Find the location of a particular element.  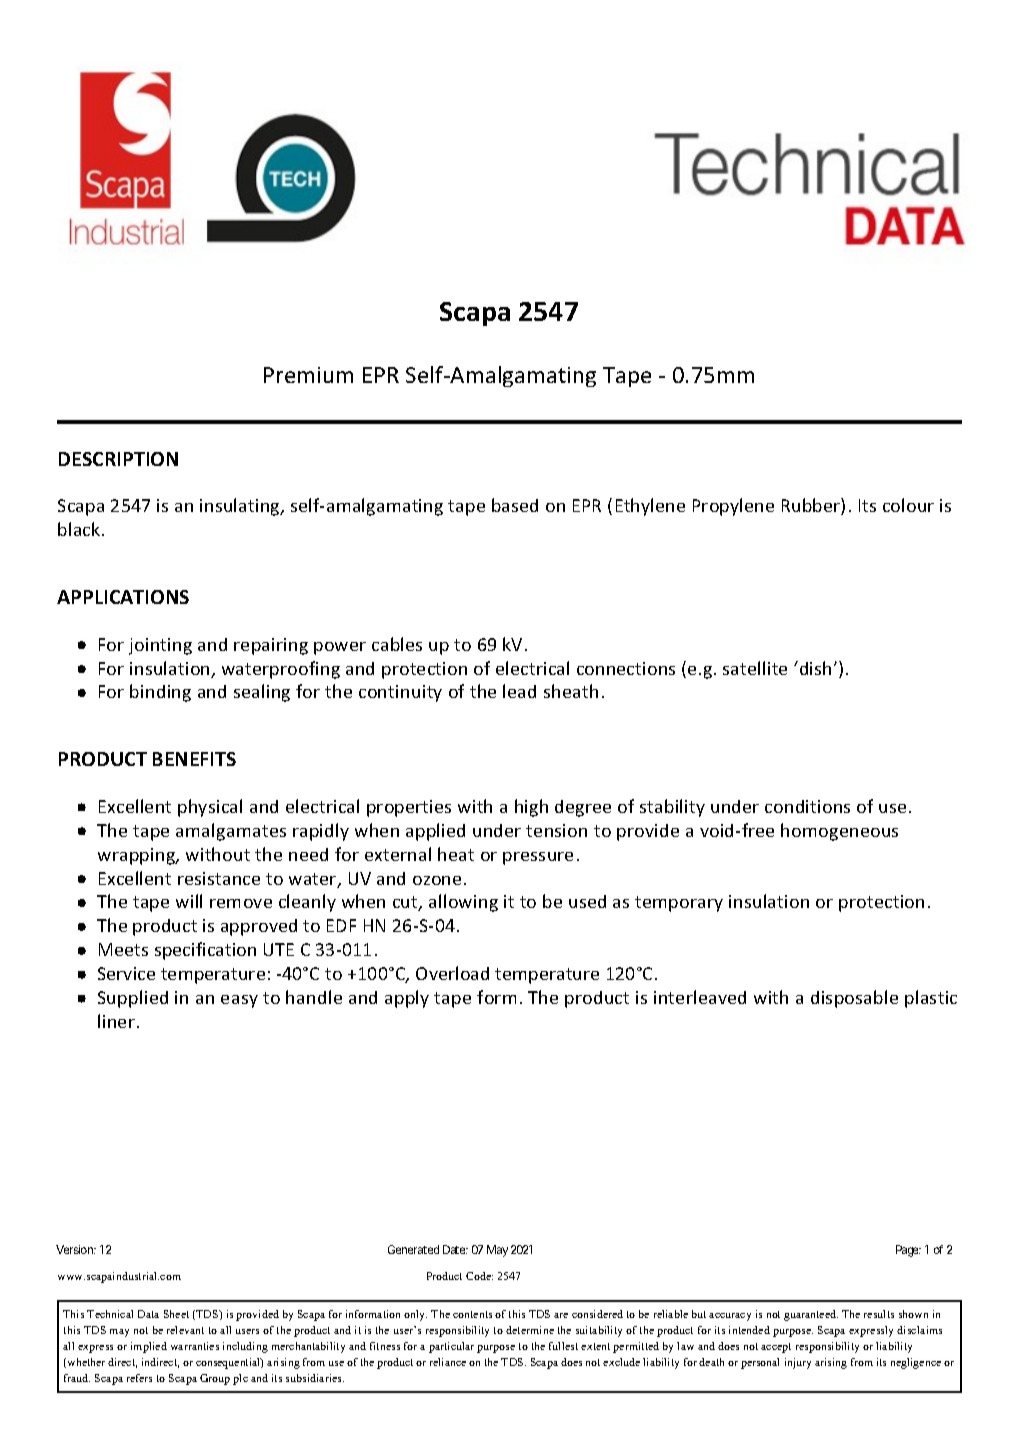

resistance is located at coordinates (219, 878).
